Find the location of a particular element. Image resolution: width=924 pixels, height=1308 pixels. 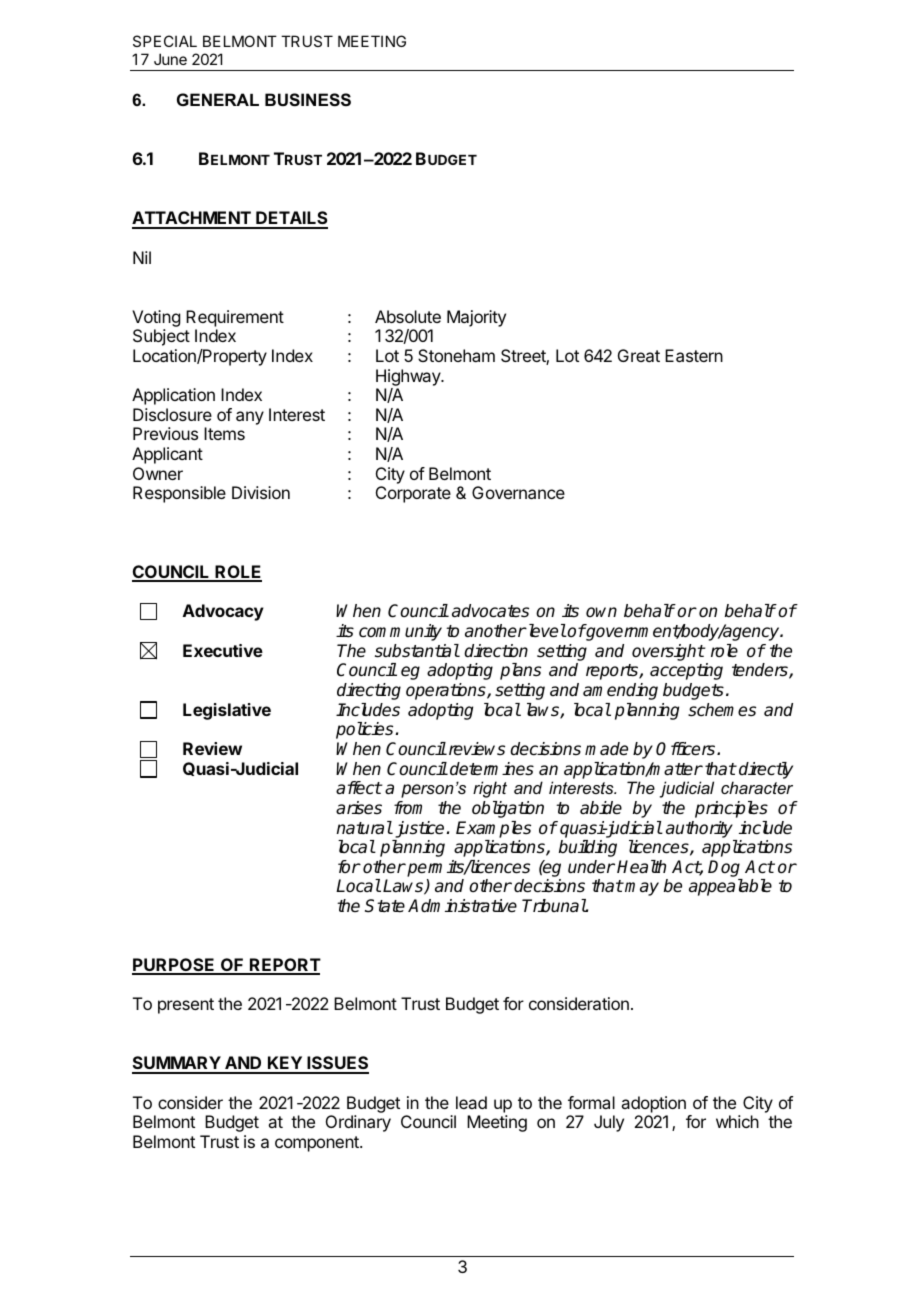

BUSINESS is located at coordinates (308, 100).
